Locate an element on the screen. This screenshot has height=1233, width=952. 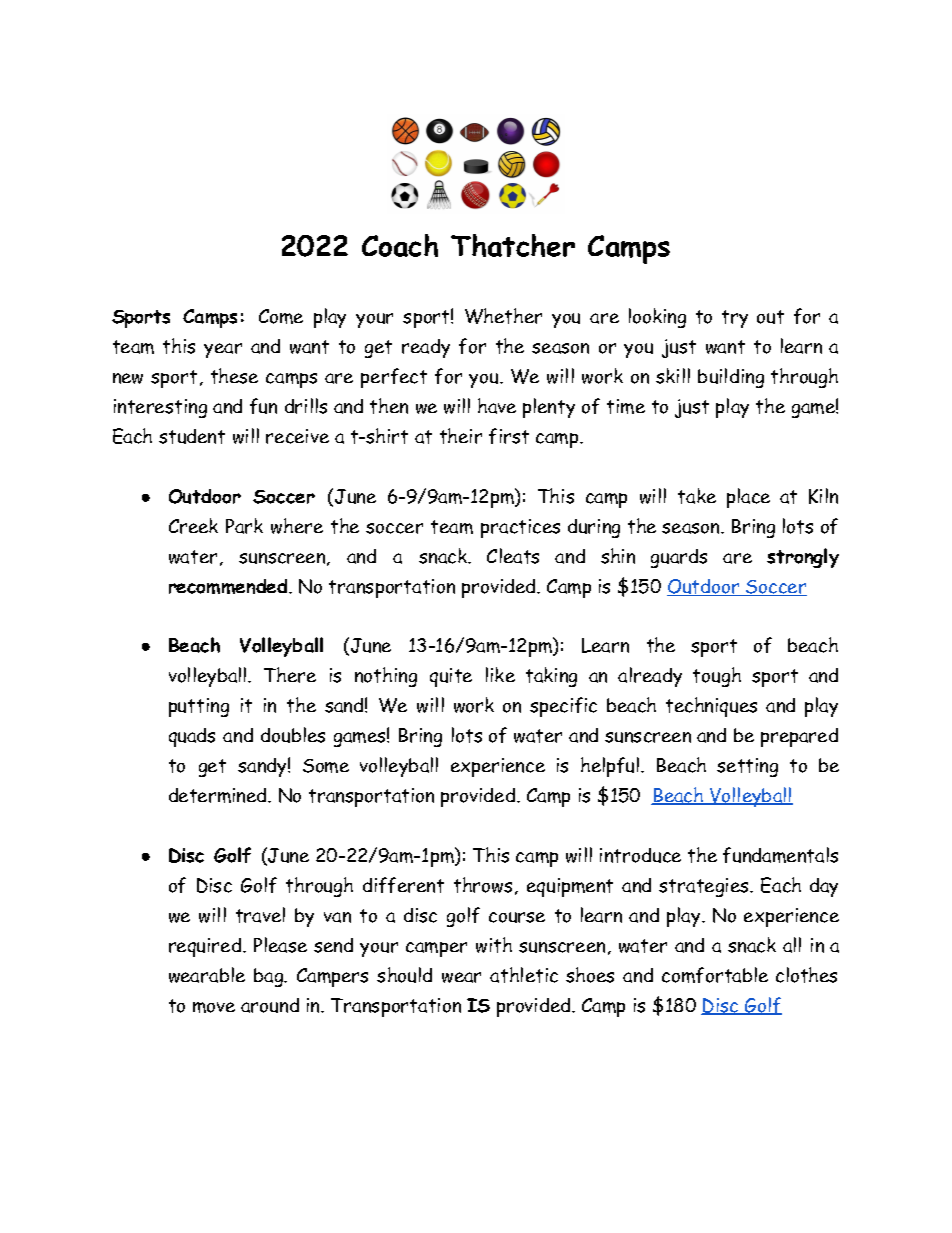
Thatcher is located at coordinates (513, 245).
